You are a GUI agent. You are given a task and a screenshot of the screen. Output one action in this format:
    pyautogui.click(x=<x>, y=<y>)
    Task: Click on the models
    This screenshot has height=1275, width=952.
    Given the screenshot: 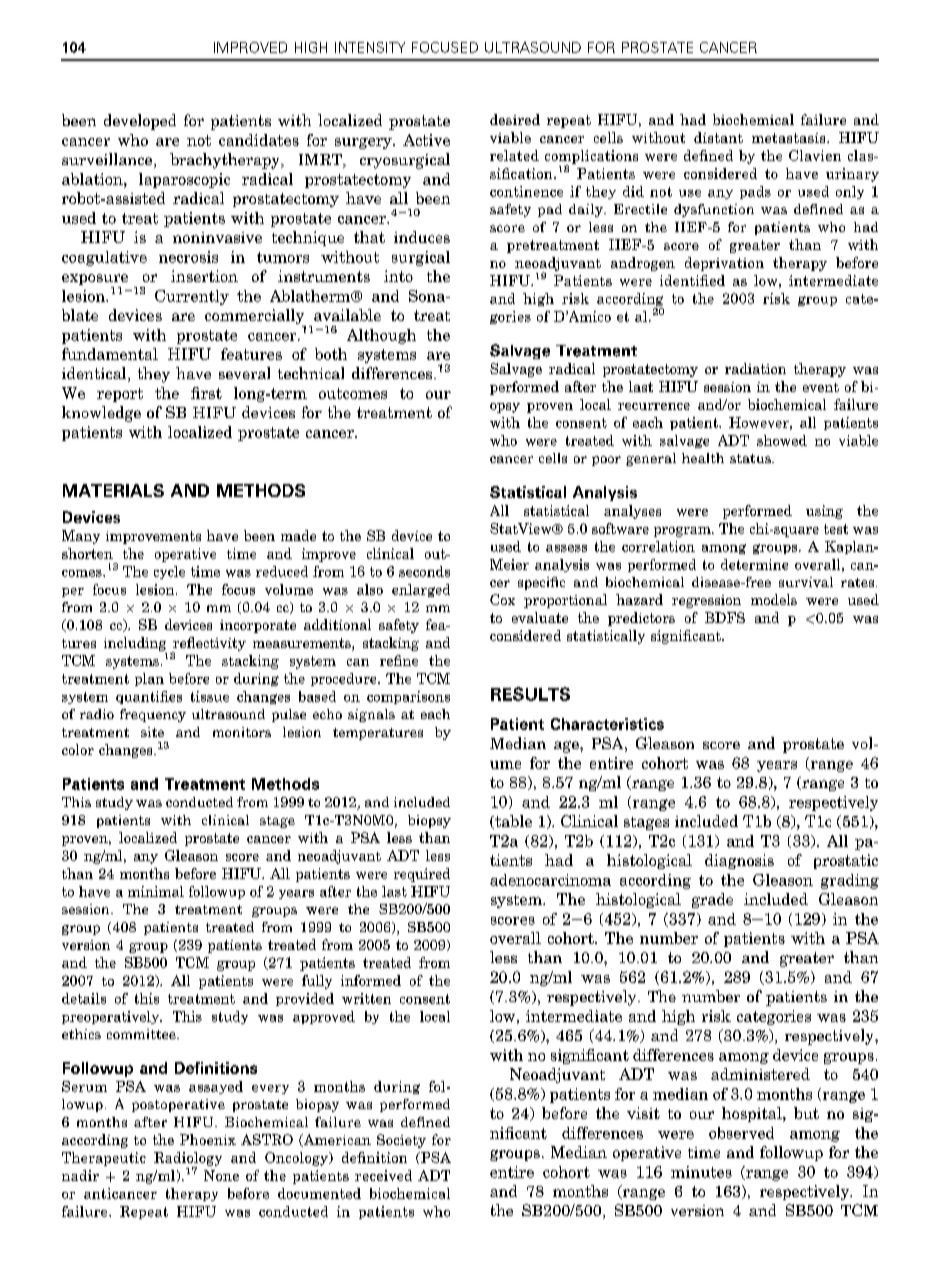 What is the action you would take?
    pyautogui.click(x=774, y=599)
